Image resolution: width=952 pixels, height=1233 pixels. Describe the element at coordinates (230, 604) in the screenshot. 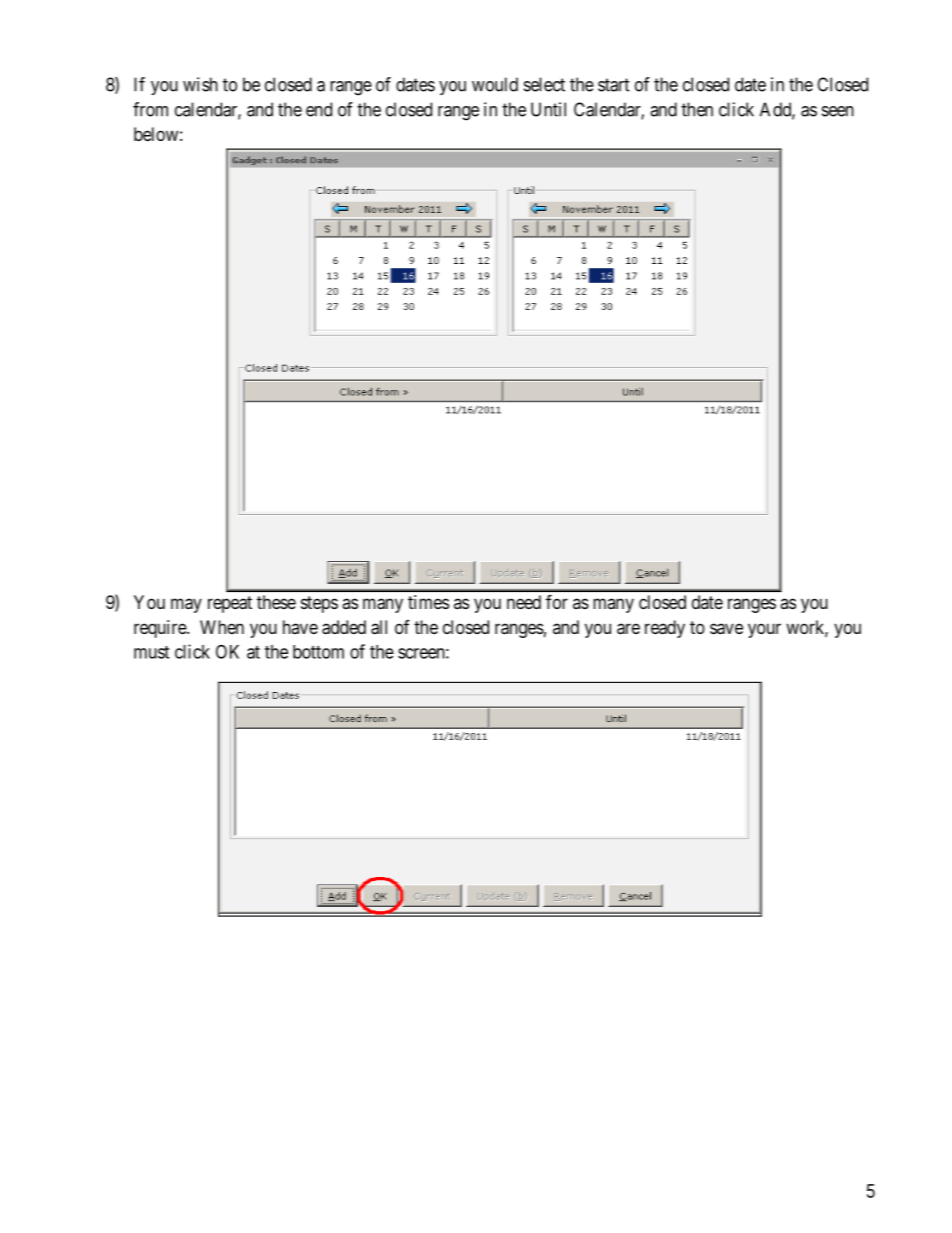

I see `repeat` at that location.
